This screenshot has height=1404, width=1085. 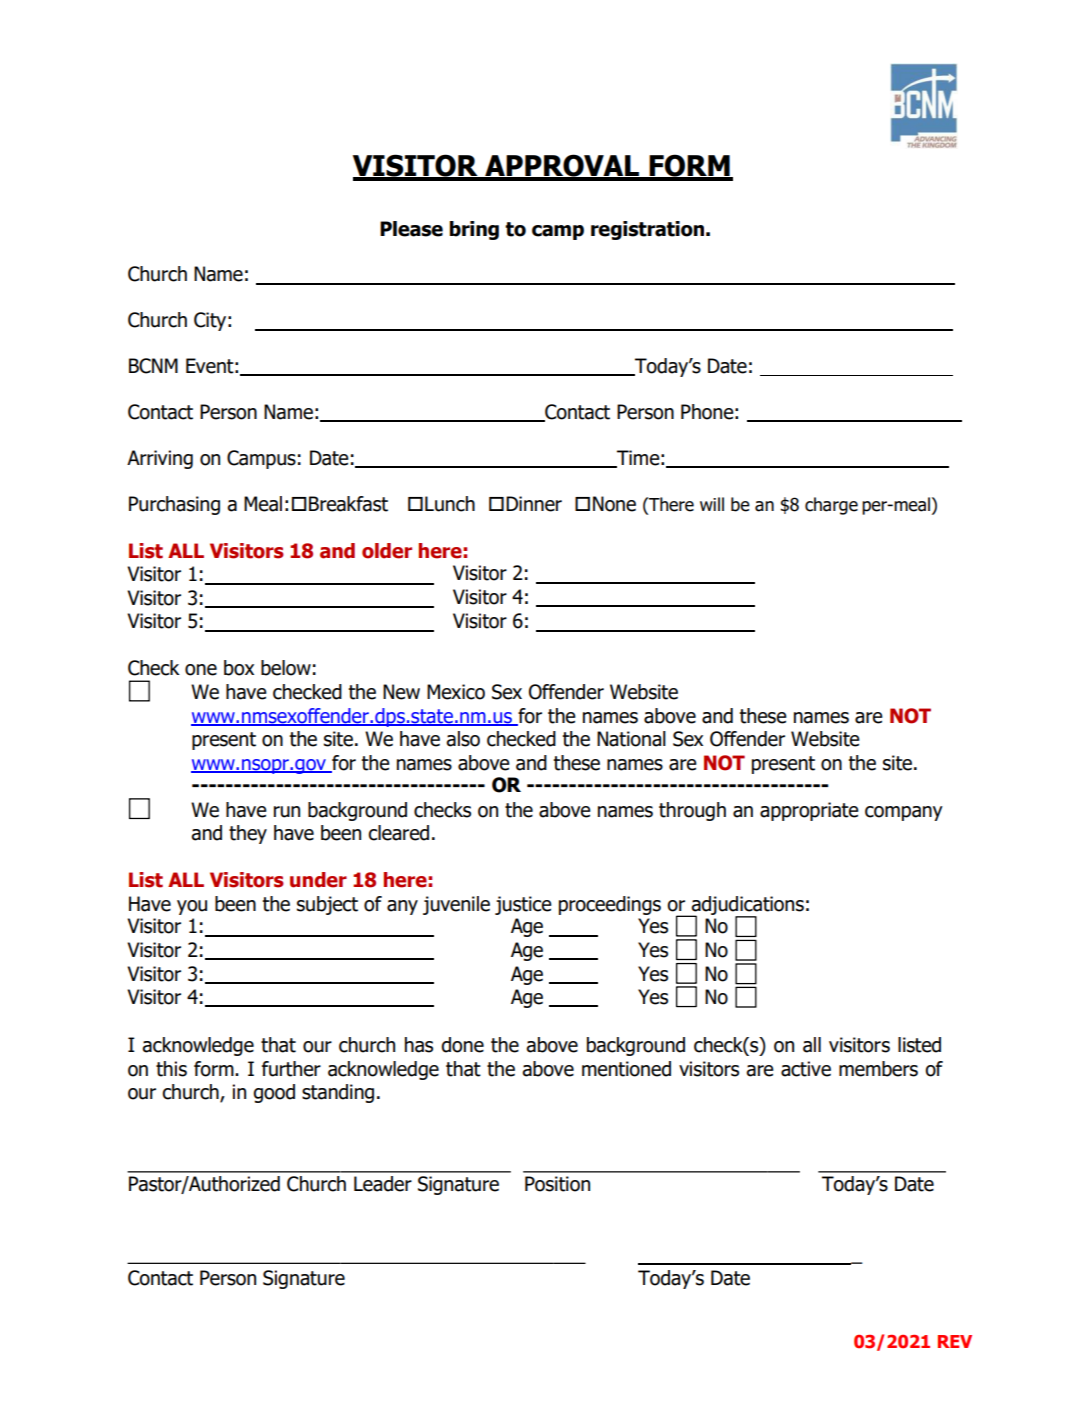 I want to click on members, so click(x=878, y=1069).
